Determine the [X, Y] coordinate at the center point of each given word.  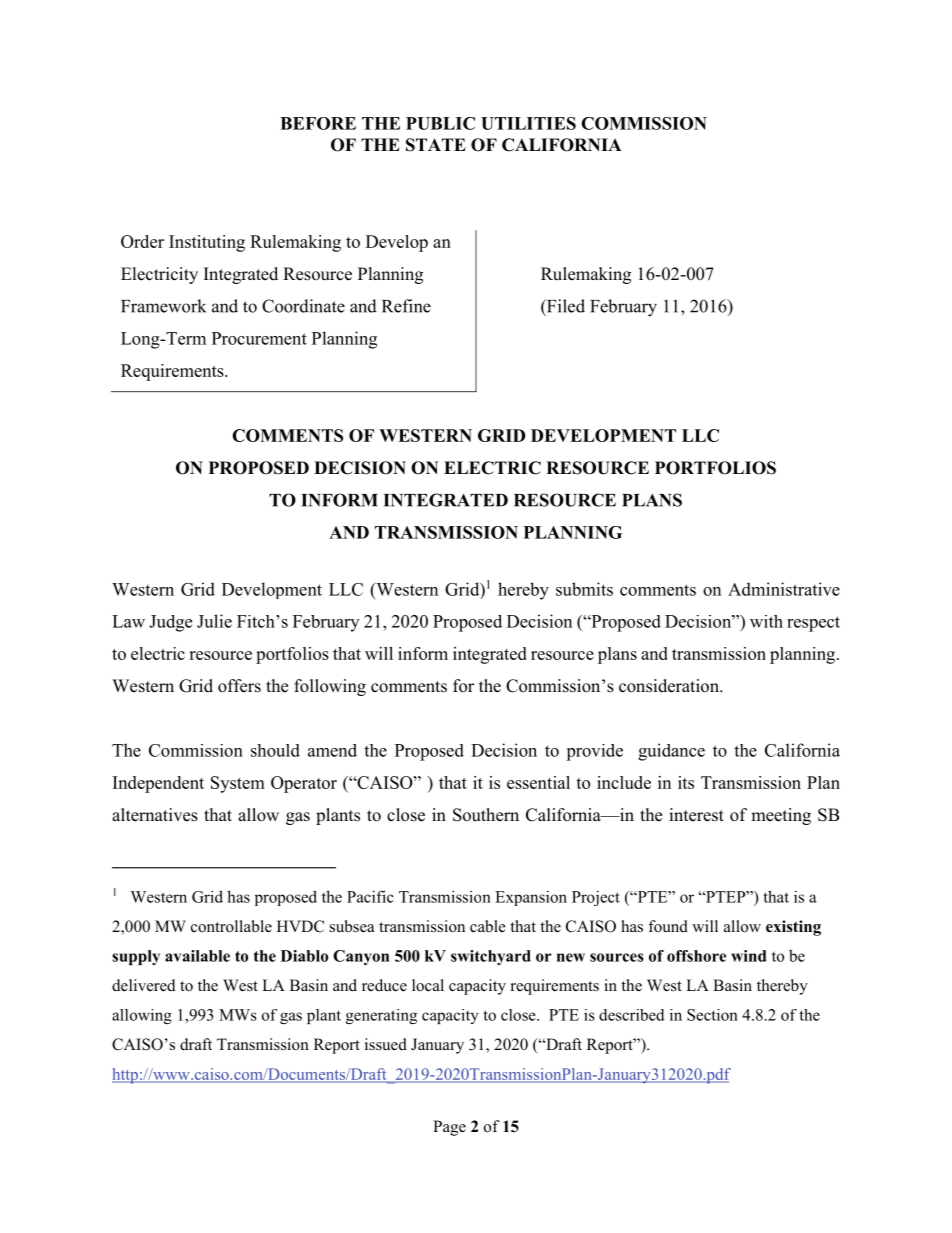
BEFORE [318, 123]
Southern [486, 815]
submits [584, 589]
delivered [144, 985]
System [238, 784]
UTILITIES [528, 123]
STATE [436, 145]
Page [449, 1128]
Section [712, 1015]
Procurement [259, 338]
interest [696, 815]
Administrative [784, 589]
